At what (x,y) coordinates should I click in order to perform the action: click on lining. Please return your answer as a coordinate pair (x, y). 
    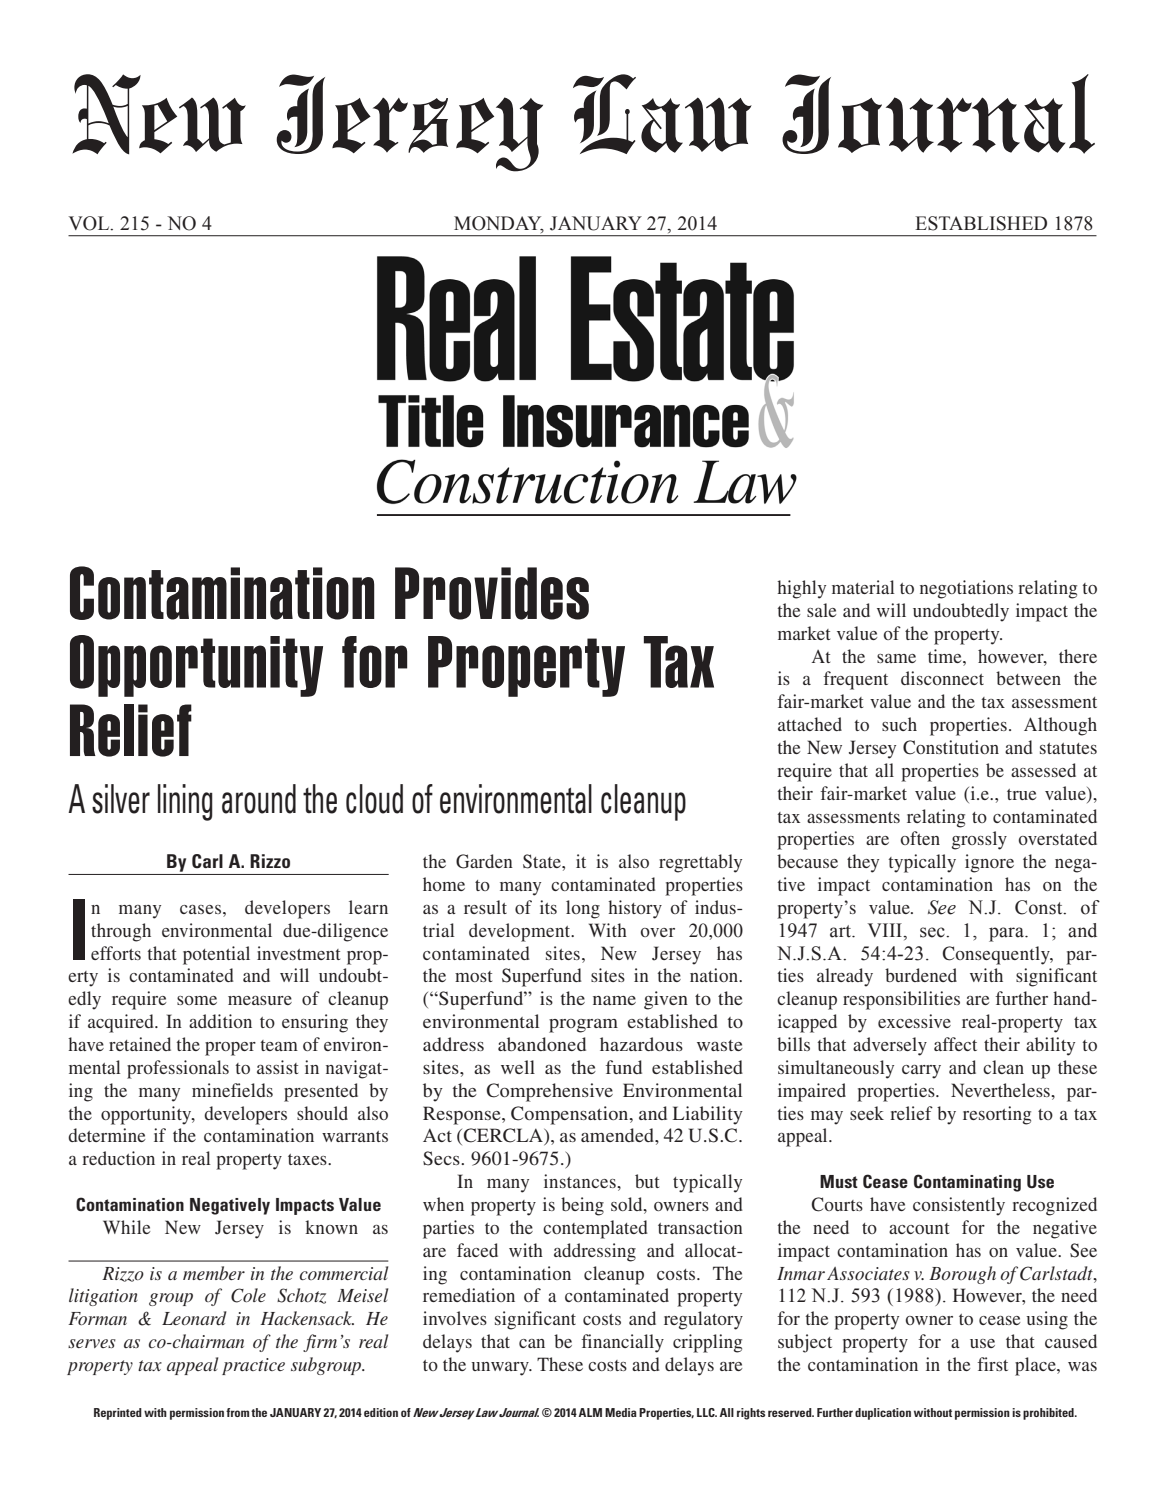
    Looking at the image, I should click on (185, 802).
